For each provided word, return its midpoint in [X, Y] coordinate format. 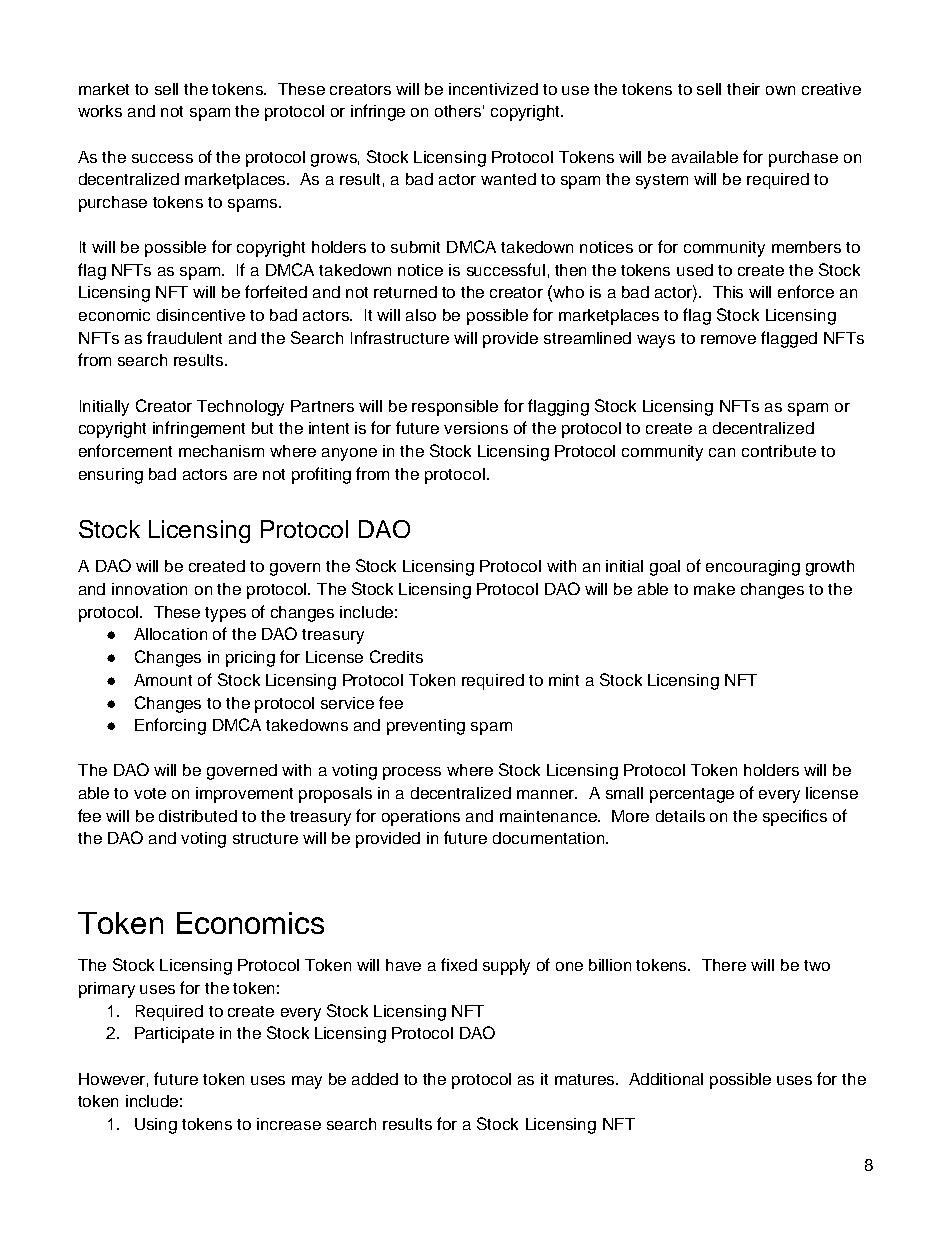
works [100, 111]
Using [156, 1126]
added [375, 1079]
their [743, 89]
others [459, 111]
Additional [666, 1079]
